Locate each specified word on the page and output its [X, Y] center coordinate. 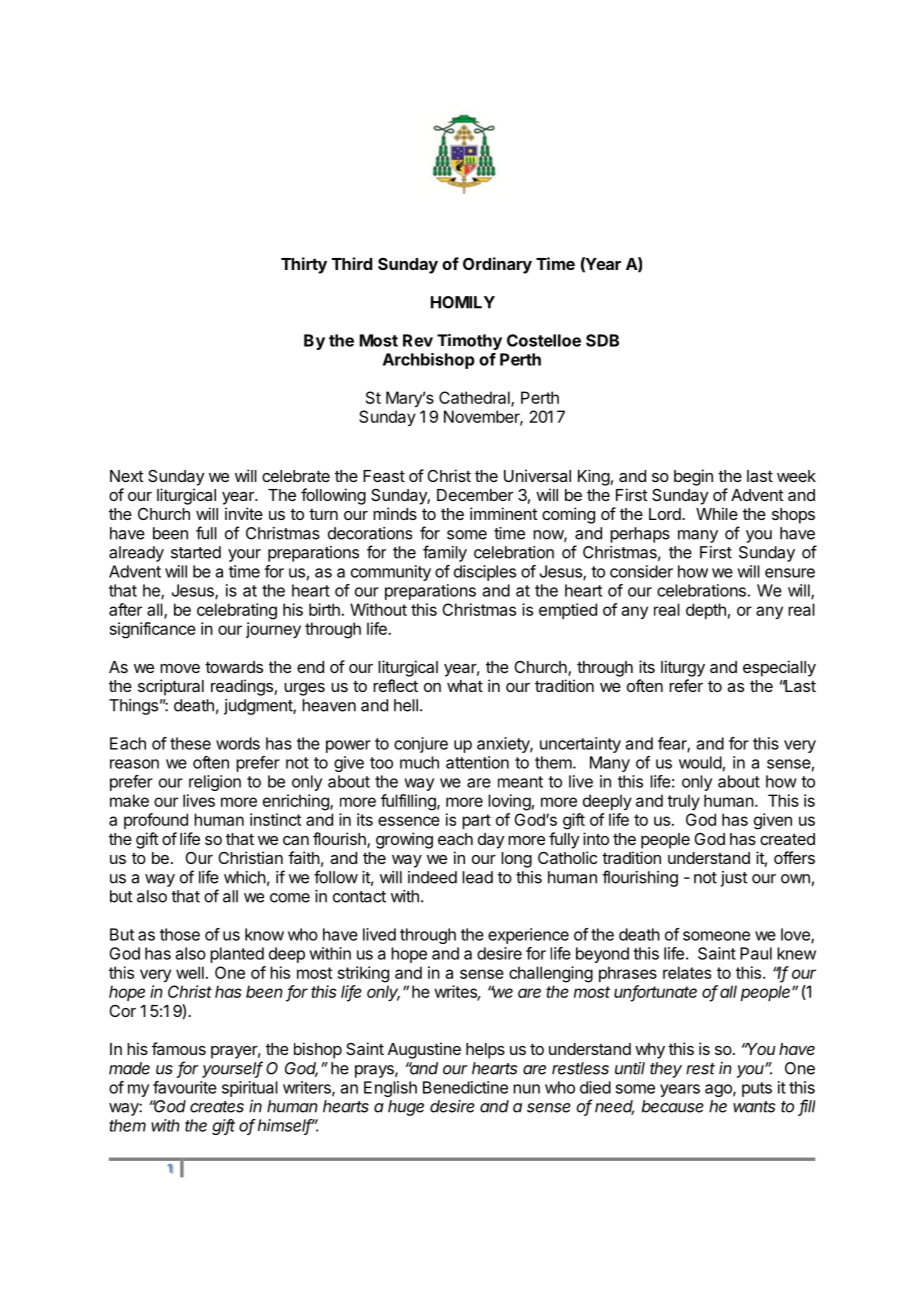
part [476, 821]
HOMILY [463, 302]
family [445, 553]
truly [683, 802]
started [196, 552]
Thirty [304, 265]
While [717, 513]
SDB [602, 340]
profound [156, 821]
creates [217, 1107]
